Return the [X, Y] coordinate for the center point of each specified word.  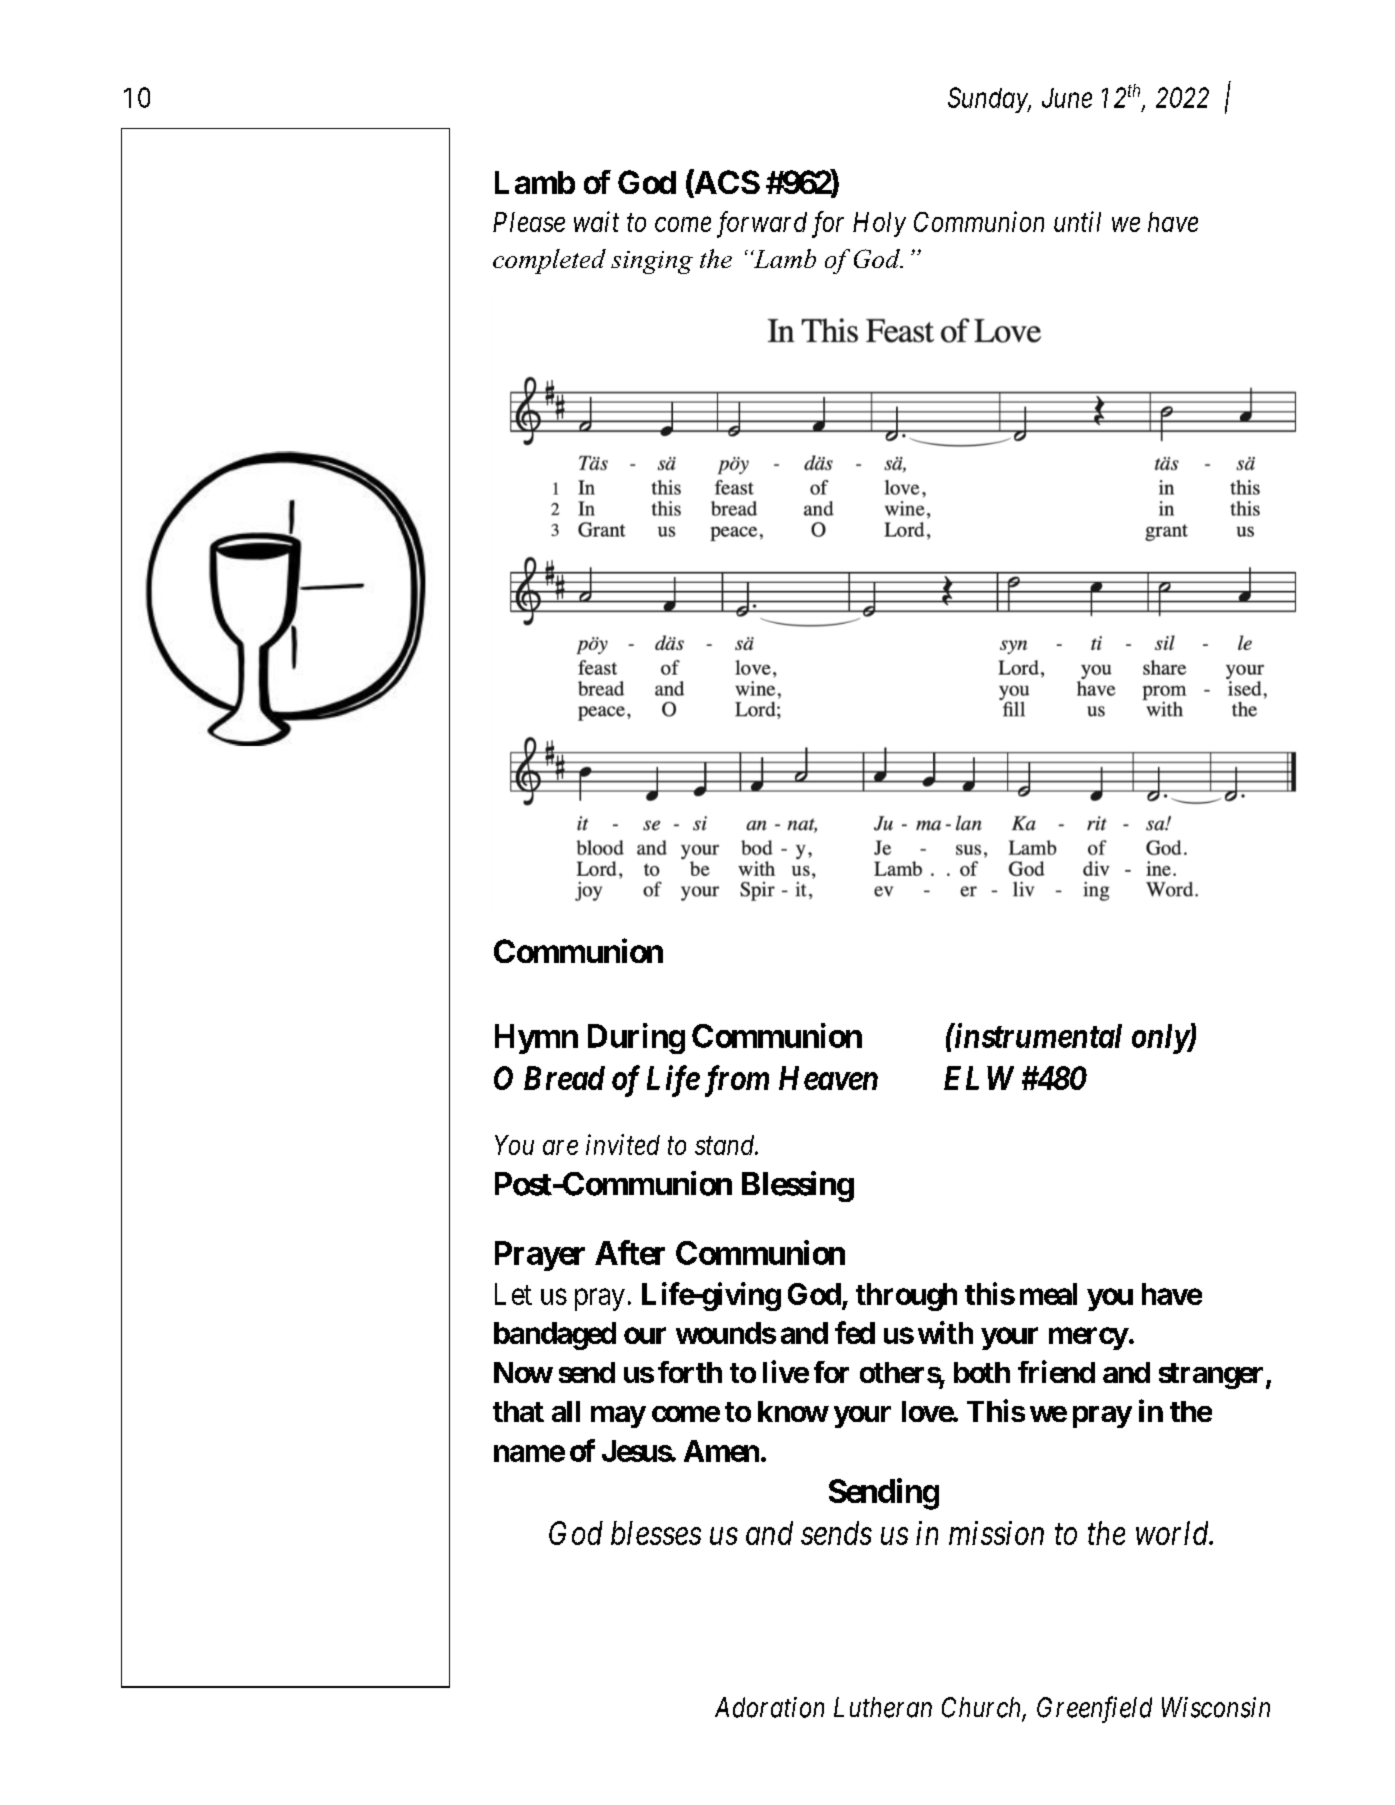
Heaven [828, 1078]
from [734, 1081]
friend [1056, 1371]
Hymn [536, 1039]
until [1077, 221]
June [1067, 98]
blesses [656, 1533]
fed [855, 1332]
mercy [1088, 1338]
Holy [879, 224]
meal [1048, 1294]
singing [652, 262]
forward [762, 224]
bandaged [555, 1336]
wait [596, 221]
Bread [564, 1078]
